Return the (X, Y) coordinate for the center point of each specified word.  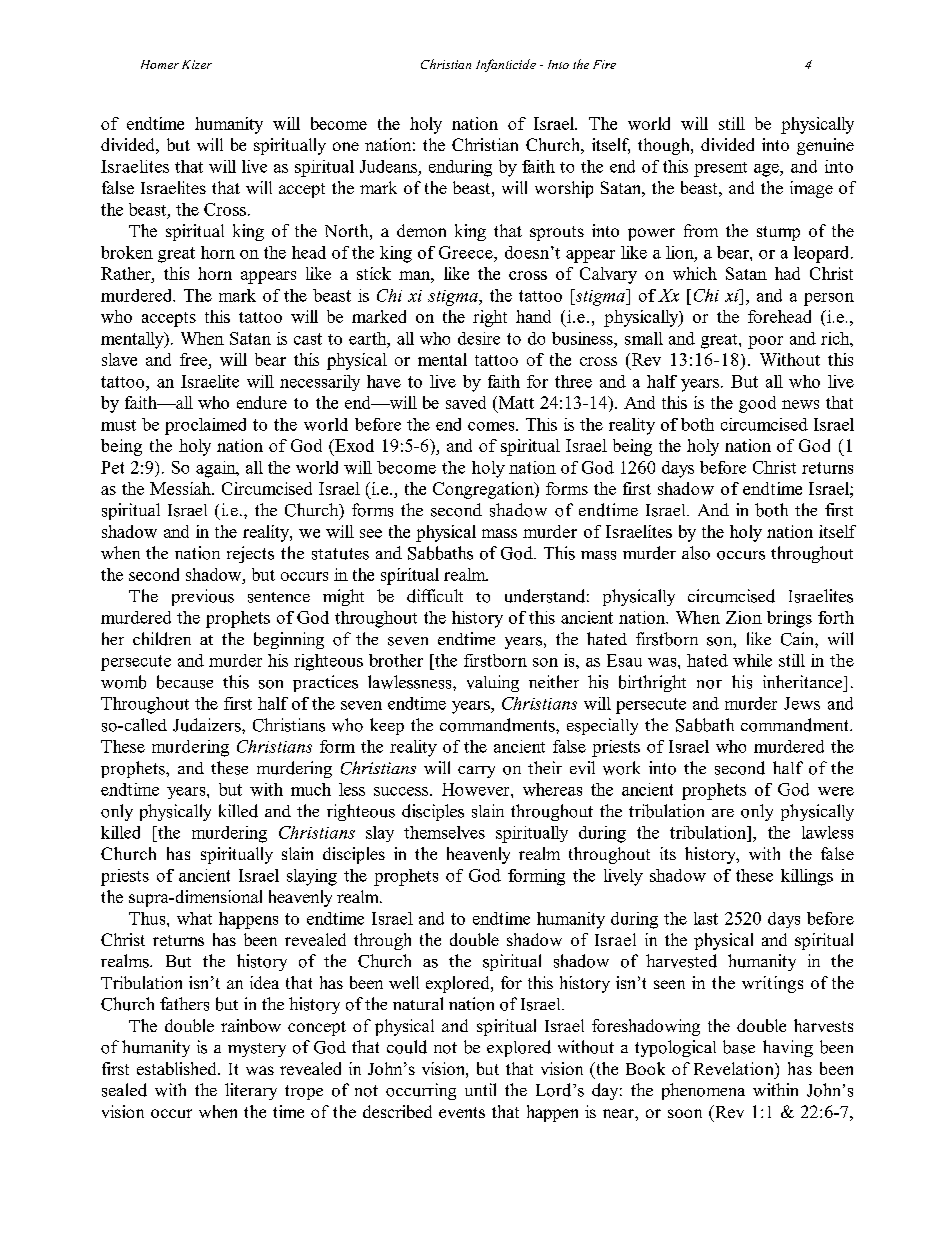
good (757, 404)
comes (492, 426)
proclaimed (205, 426)
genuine (825, 146)
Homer (160, 64)
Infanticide (506, 65)
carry (476, 772)
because (185, 682)
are (723, 813)
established (178, 1068)
